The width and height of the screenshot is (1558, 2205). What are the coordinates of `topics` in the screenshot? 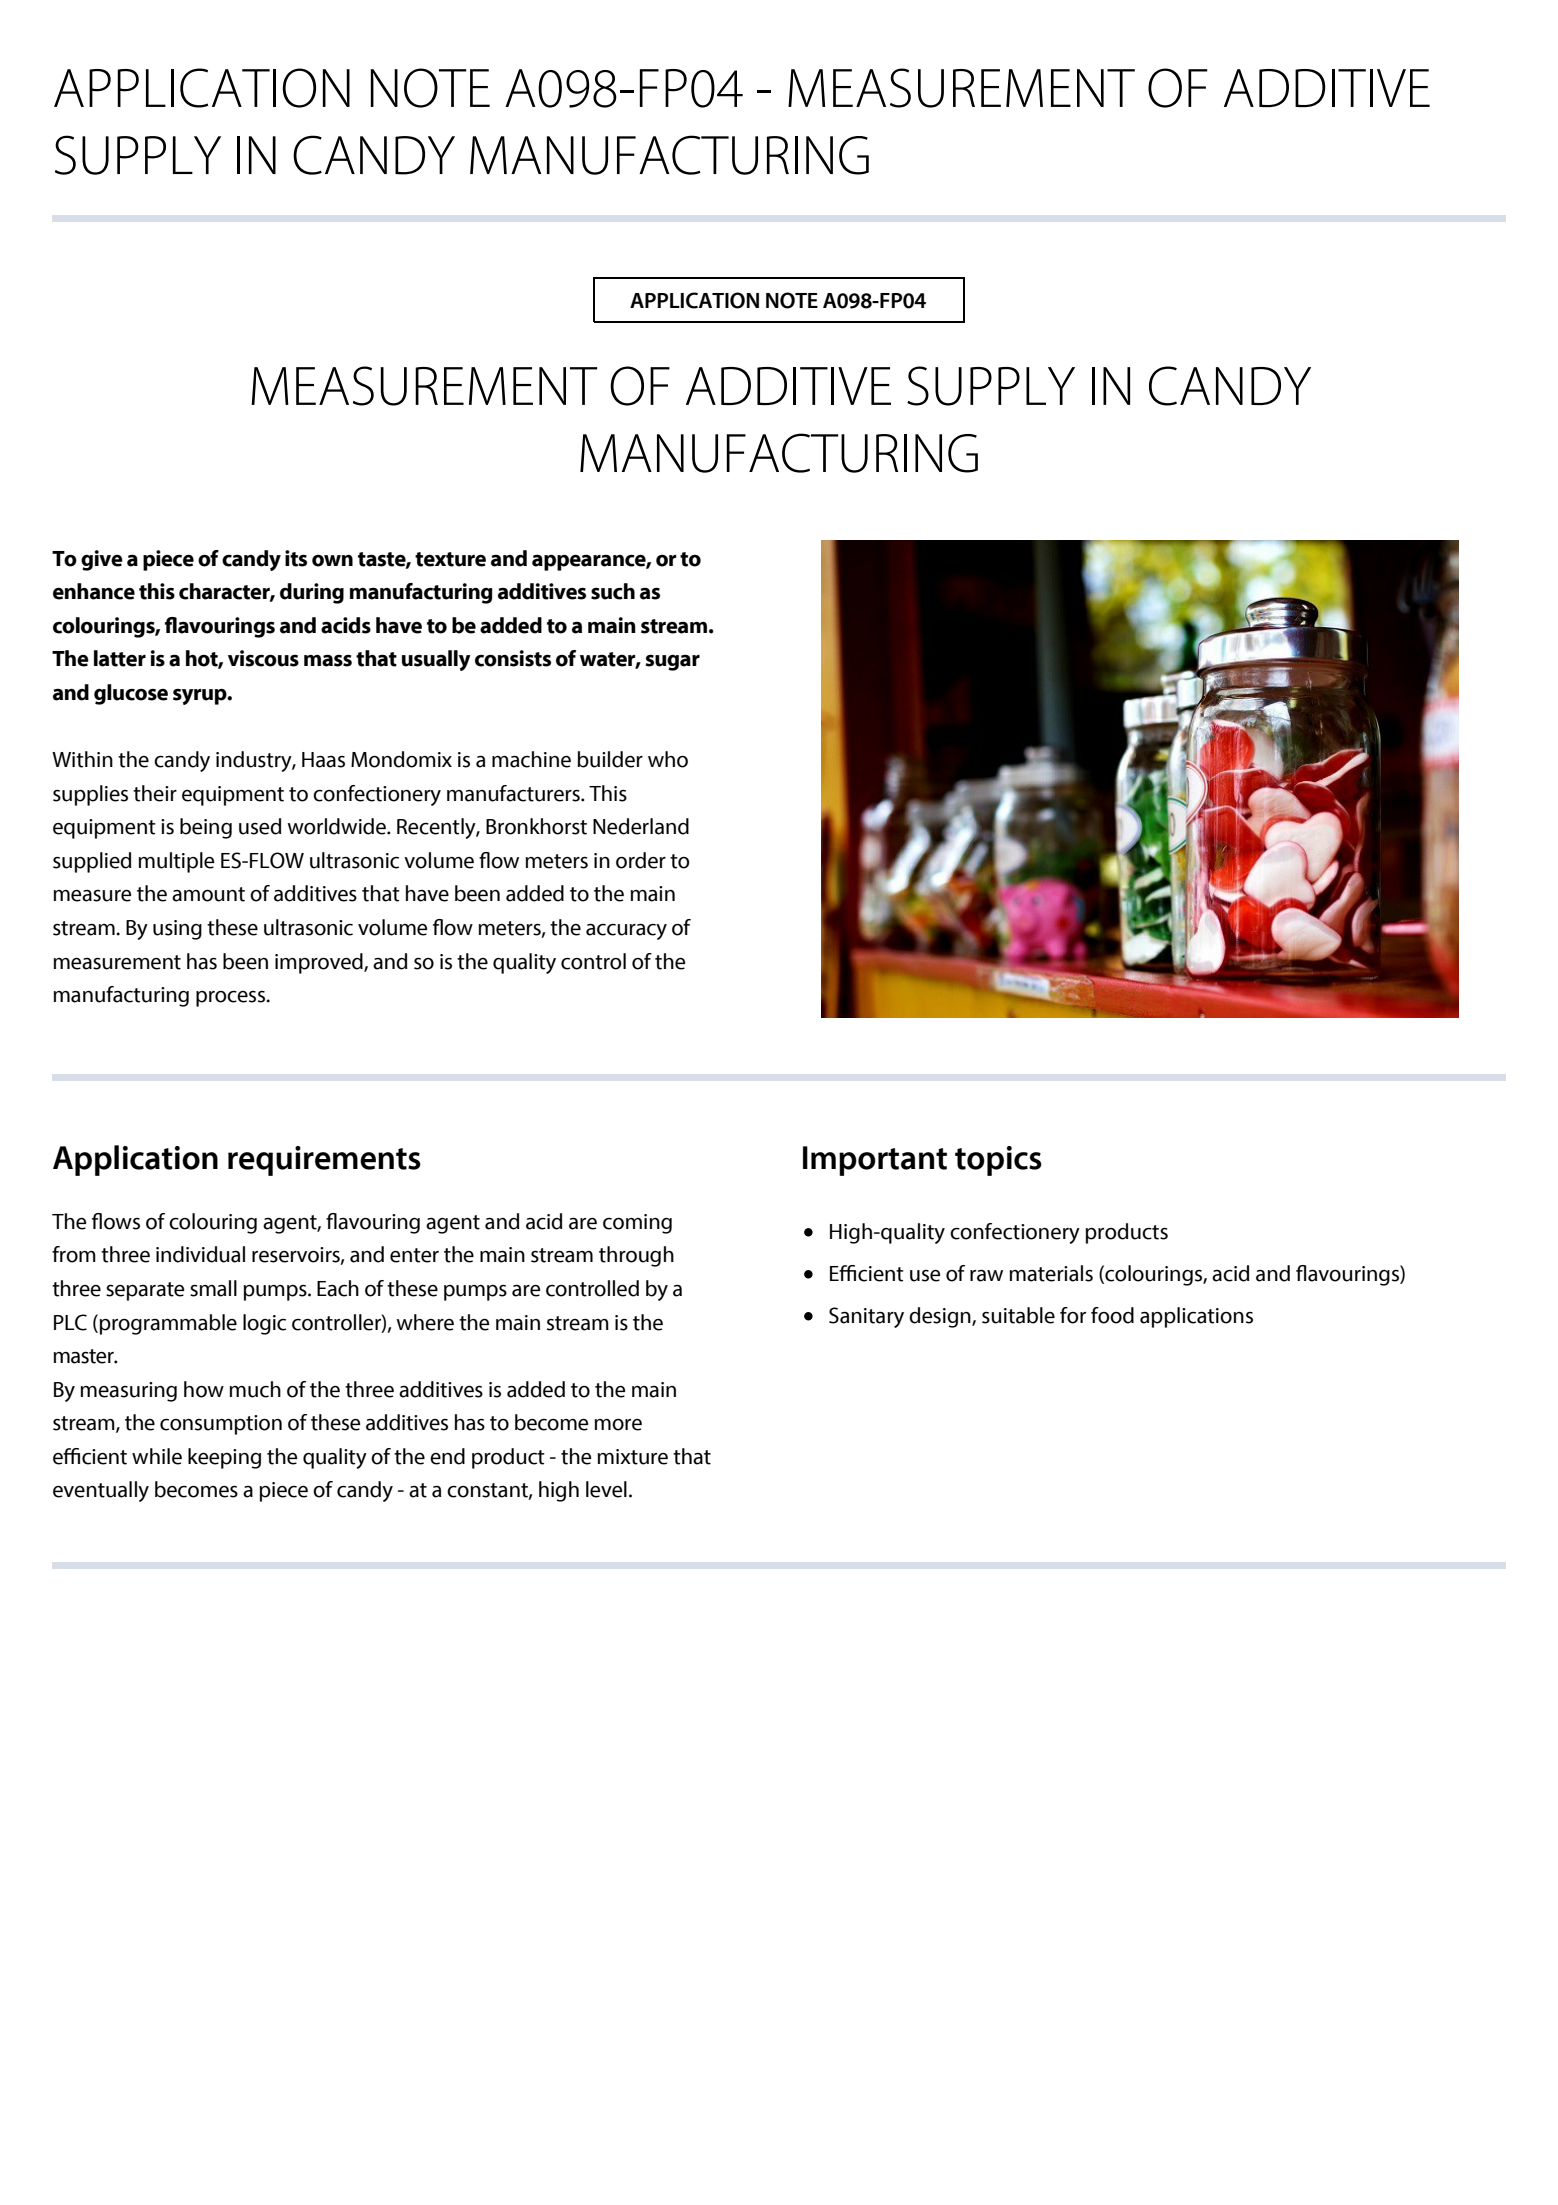 It's located at (998, 1161).
